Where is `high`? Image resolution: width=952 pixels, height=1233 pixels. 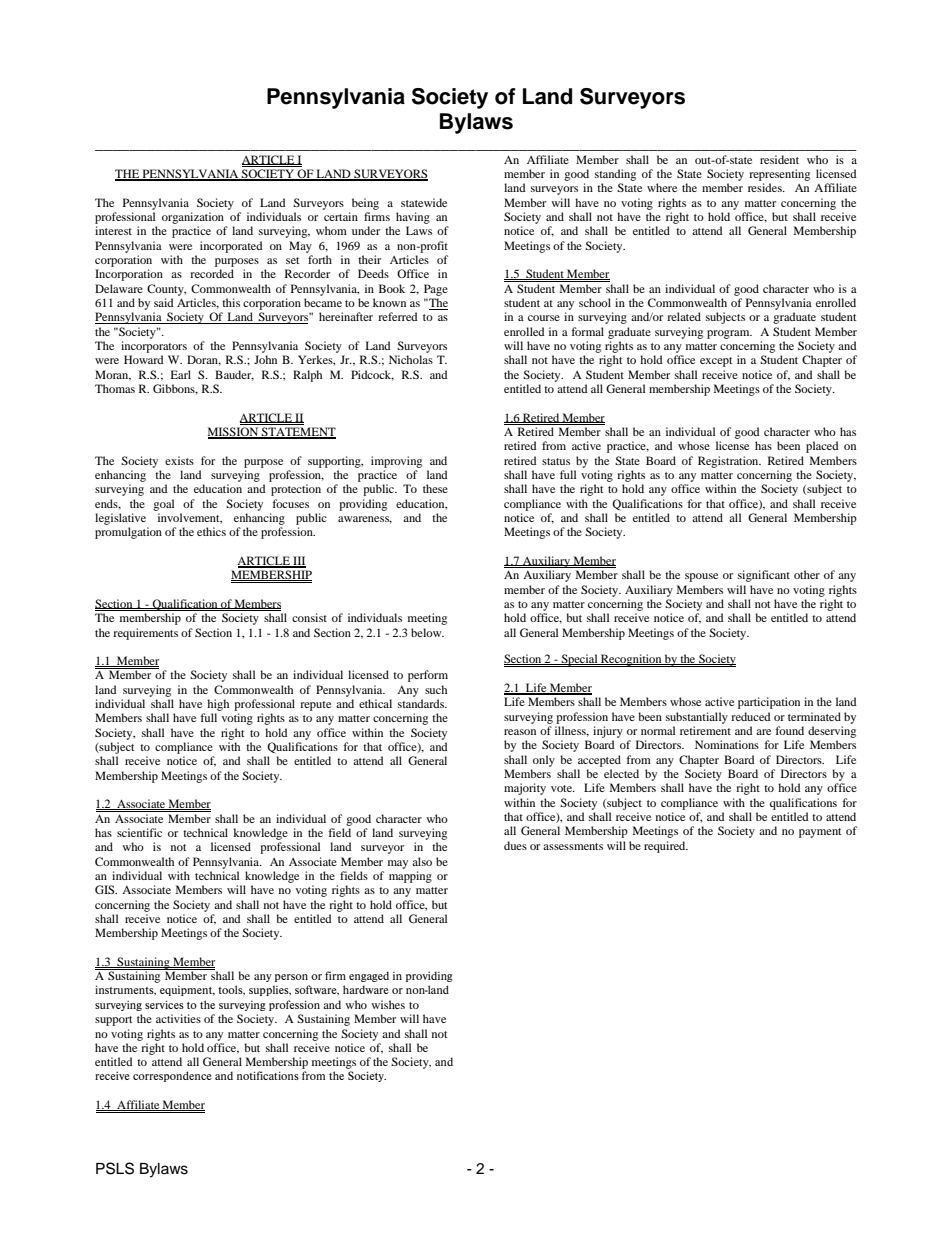 high is located at coordinates (218, 705).
